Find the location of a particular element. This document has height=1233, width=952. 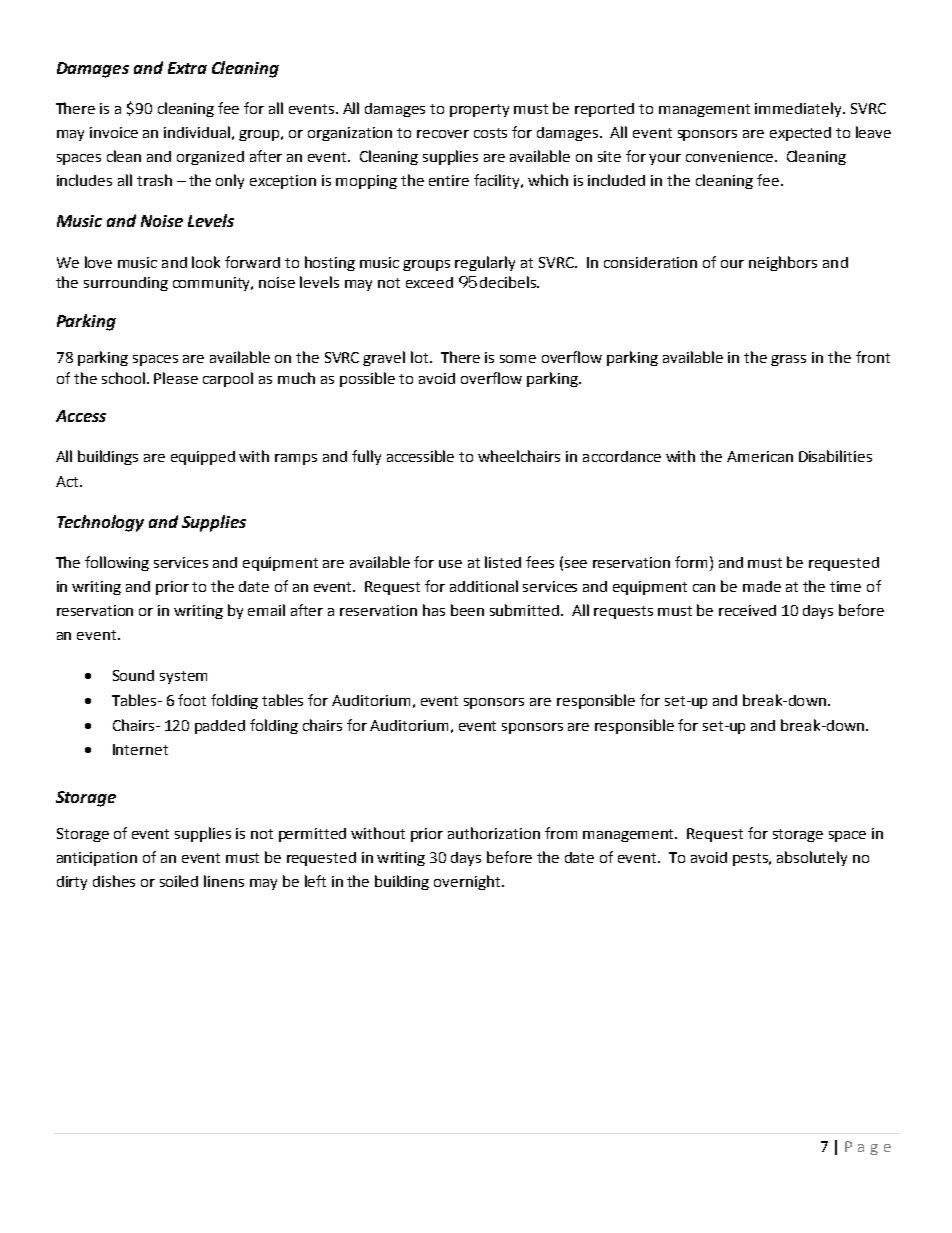

absolutely is located at coordinates (812, 858).
